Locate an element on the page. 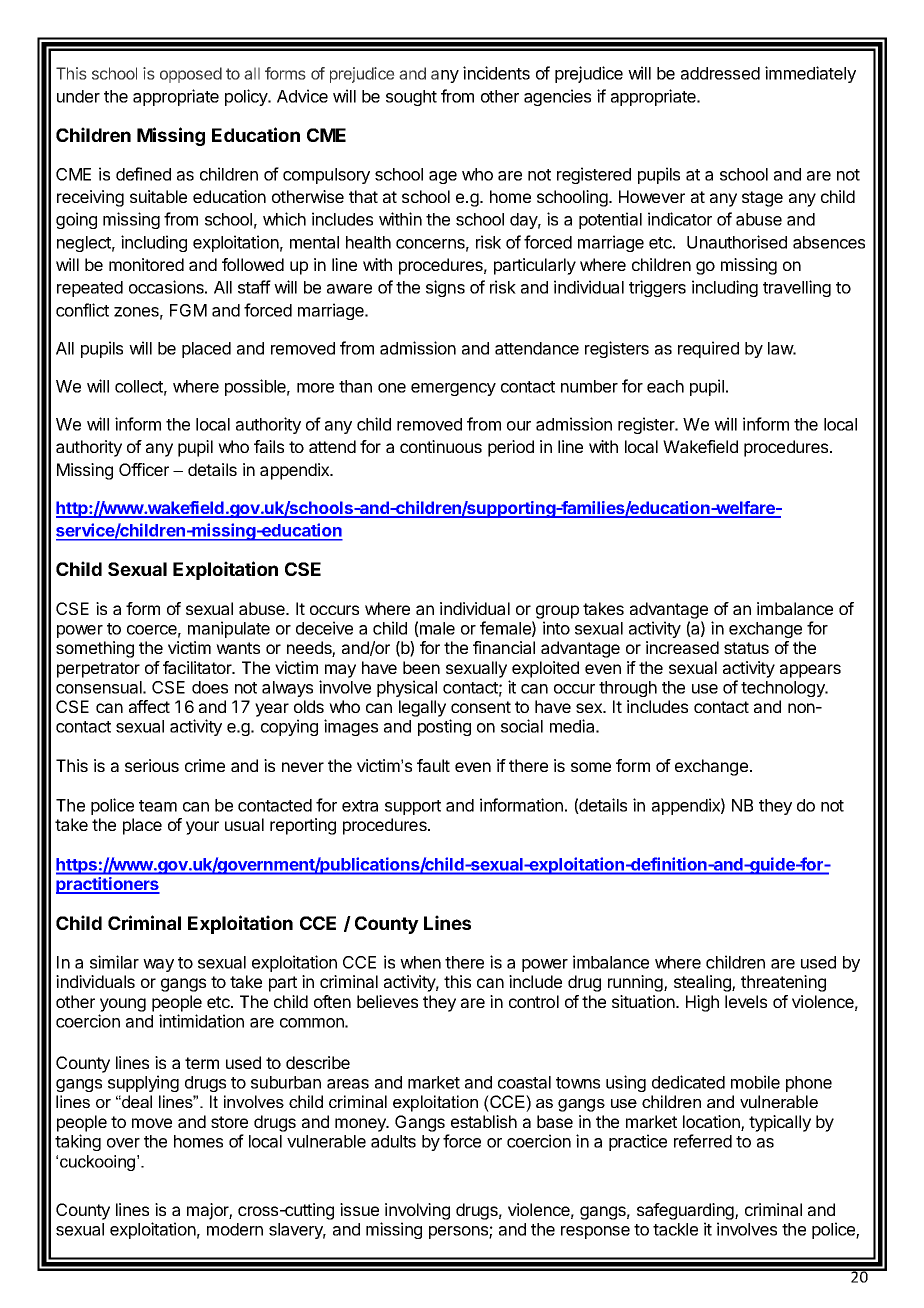 The height and width of the page is (1308, 924). opposed is located at coordinates (191, 75).
